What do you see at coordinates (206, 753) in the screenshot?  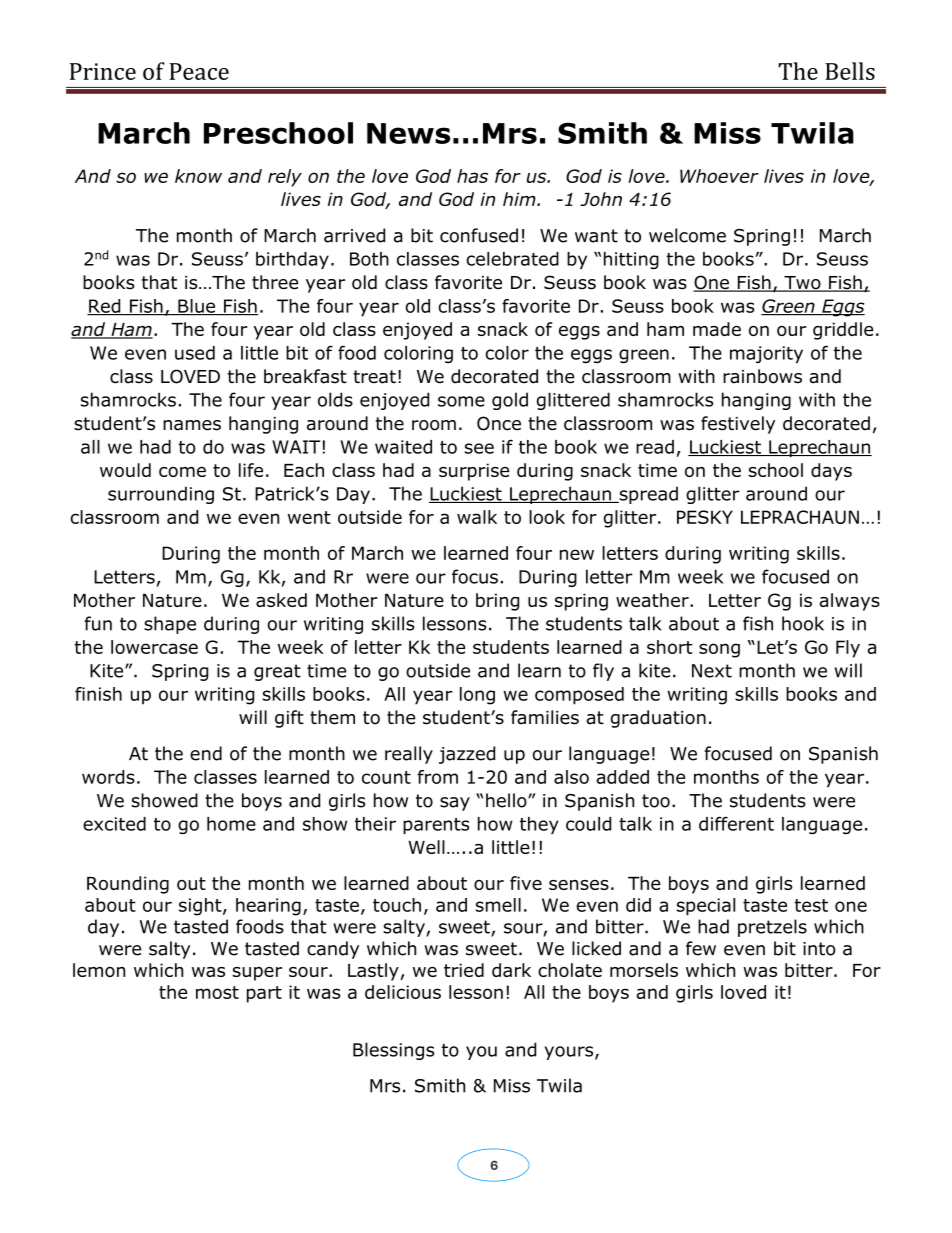 I see `end` at bounding box center [206, 753].
